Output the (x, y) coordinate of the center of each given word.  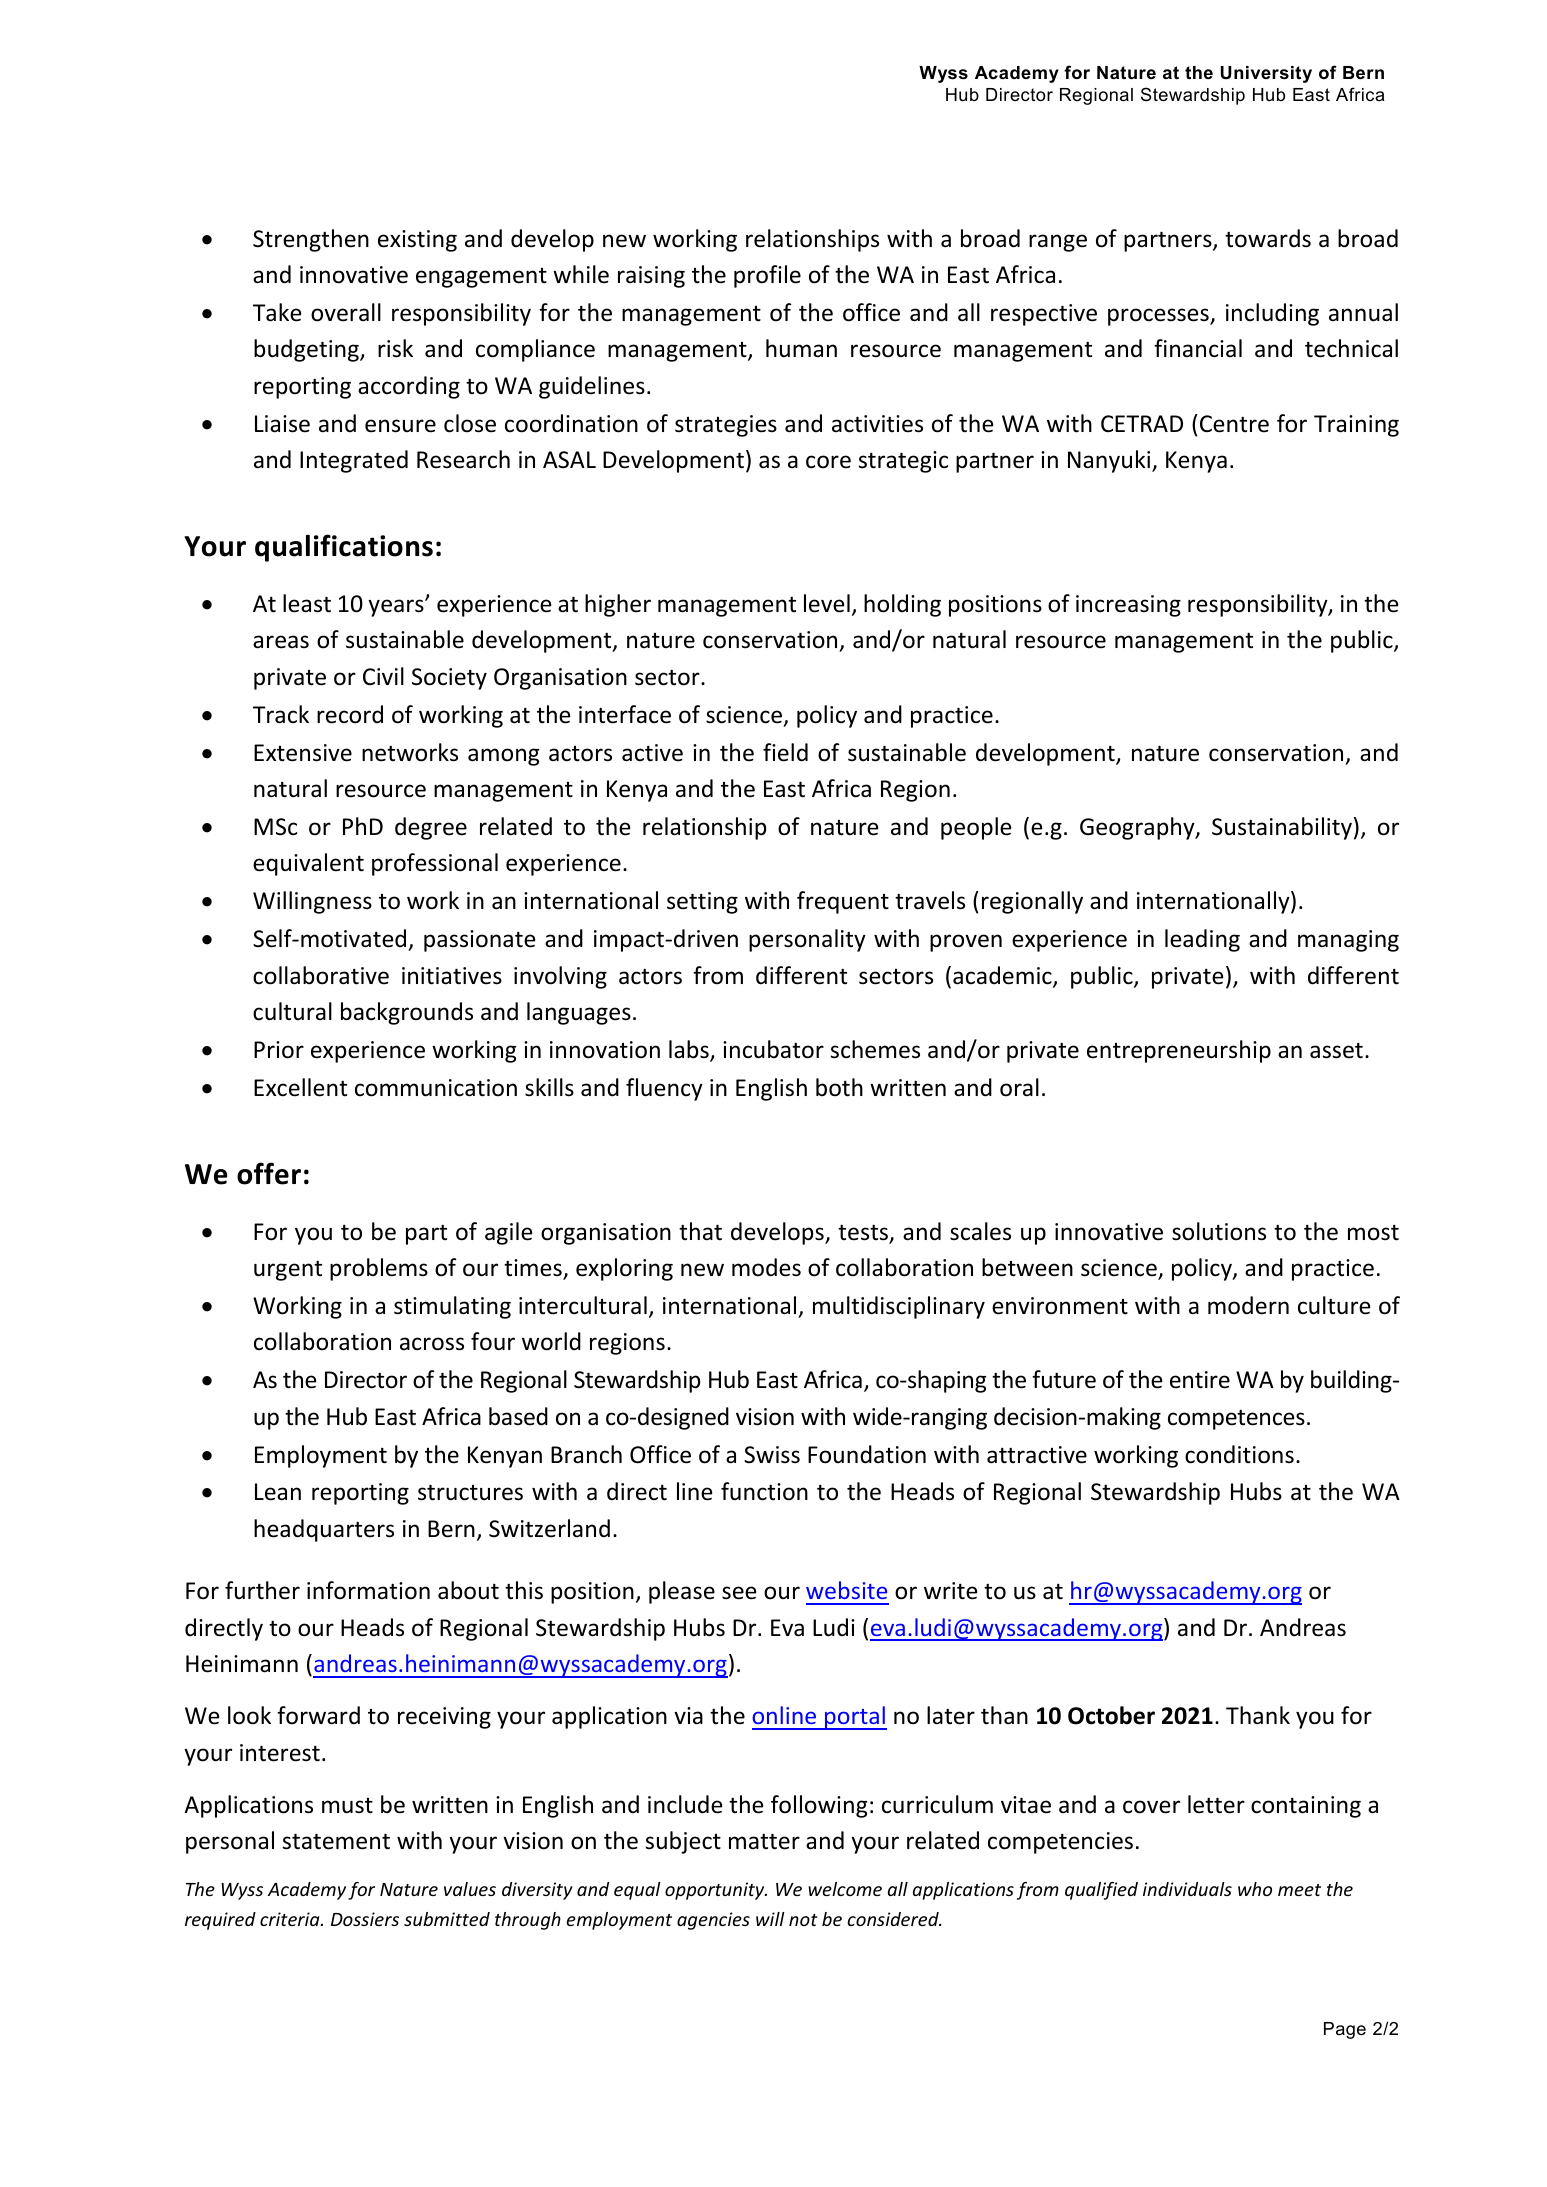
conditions (1239, 1454)
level (827, 603)
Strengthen (311, 240)
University (1266, 74)
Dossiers (365, 1919)
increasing (1128, 606)
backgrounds (407, 1013)
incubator (773, 1049)
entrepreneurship (1179, 1051)
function (764, 1491)
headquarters (324, 1530)
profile (767, 276)
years (397, 608)
